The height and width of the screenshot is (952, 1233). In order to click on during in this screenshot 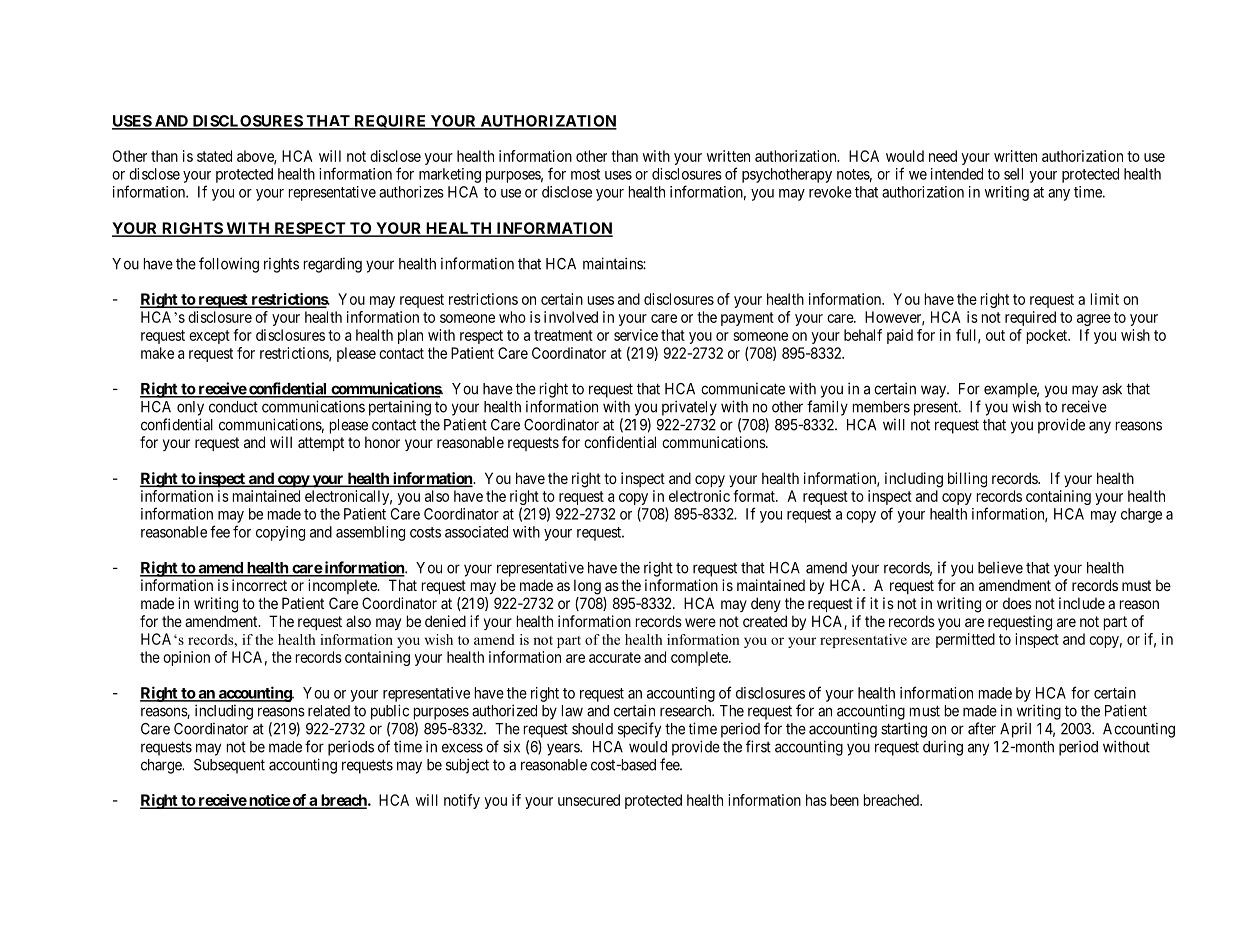, I will do `click(943, 748)`.
